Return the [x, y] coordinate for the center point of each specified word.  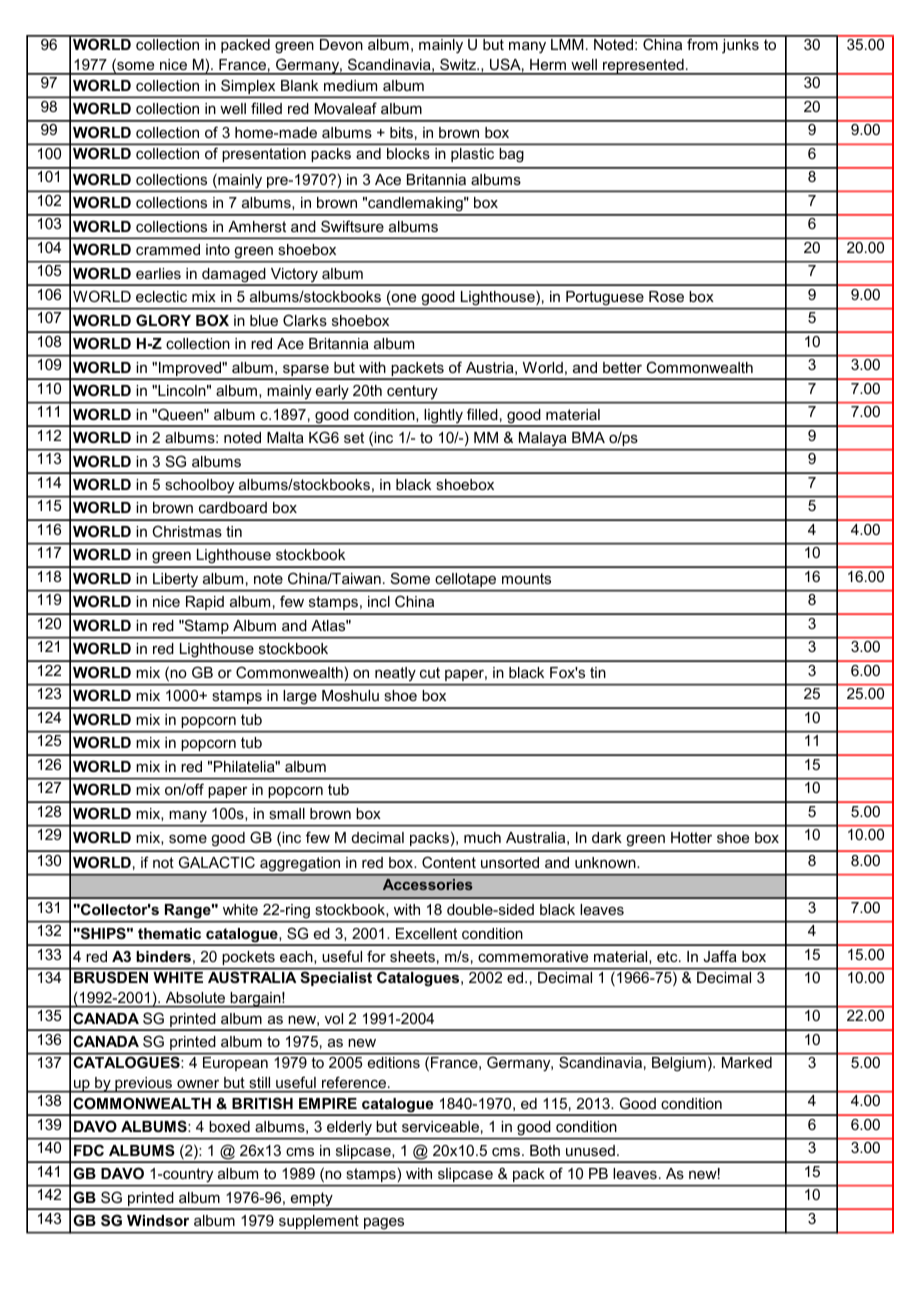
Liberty [175, 580]
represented [643, 67]
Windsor [158, 1220]
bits [401, 132]
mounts [526, 578]
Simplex [248, 88]
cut [430, 672]
